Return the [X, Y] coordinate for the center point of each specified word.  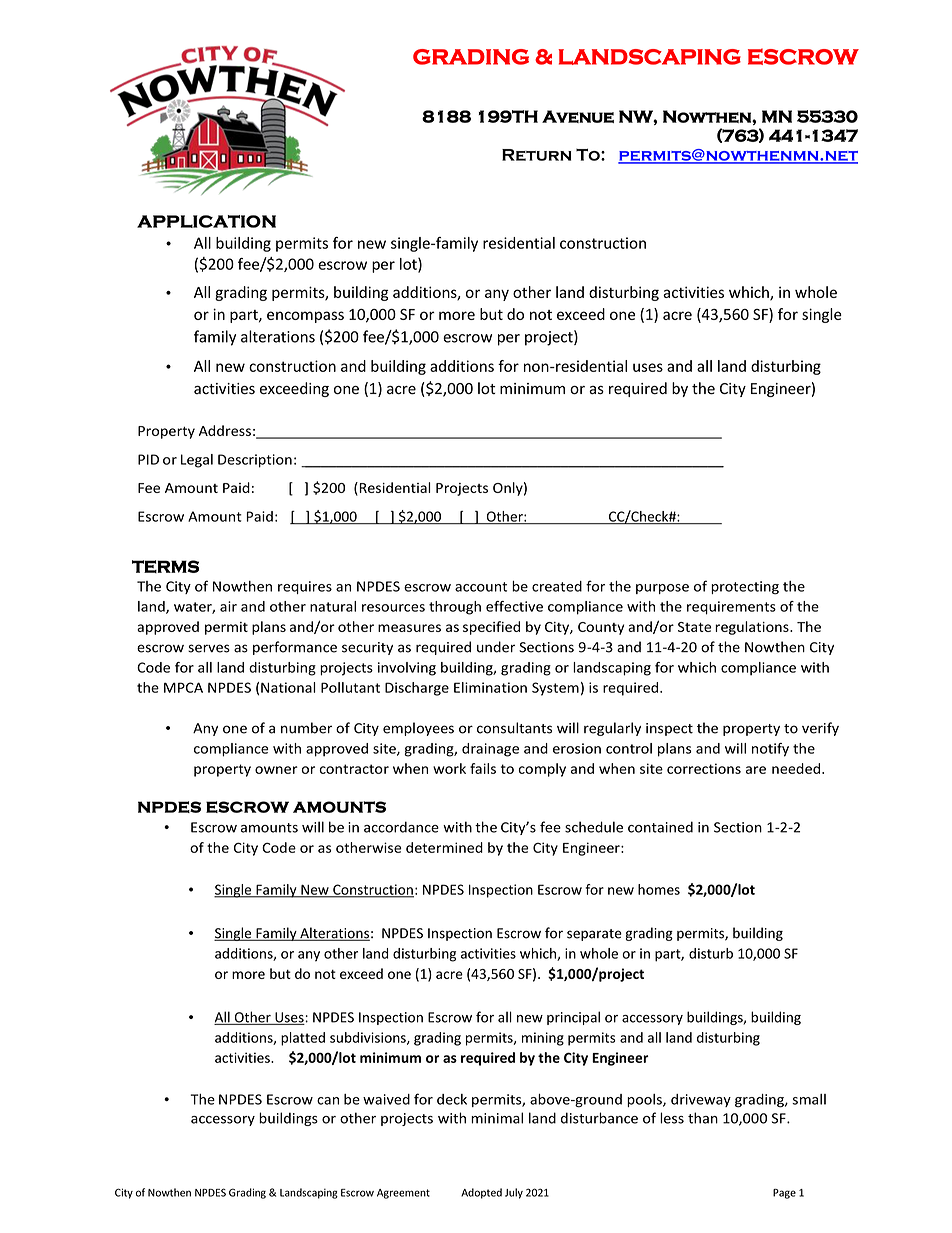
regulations [753, 628]
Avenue [578, 116]
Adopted [481, 1193]
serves [209, 648]
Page [784, 1194]
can [328, 1101]
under [496, 647]
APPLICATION [206, 221]
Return [536, 155]
